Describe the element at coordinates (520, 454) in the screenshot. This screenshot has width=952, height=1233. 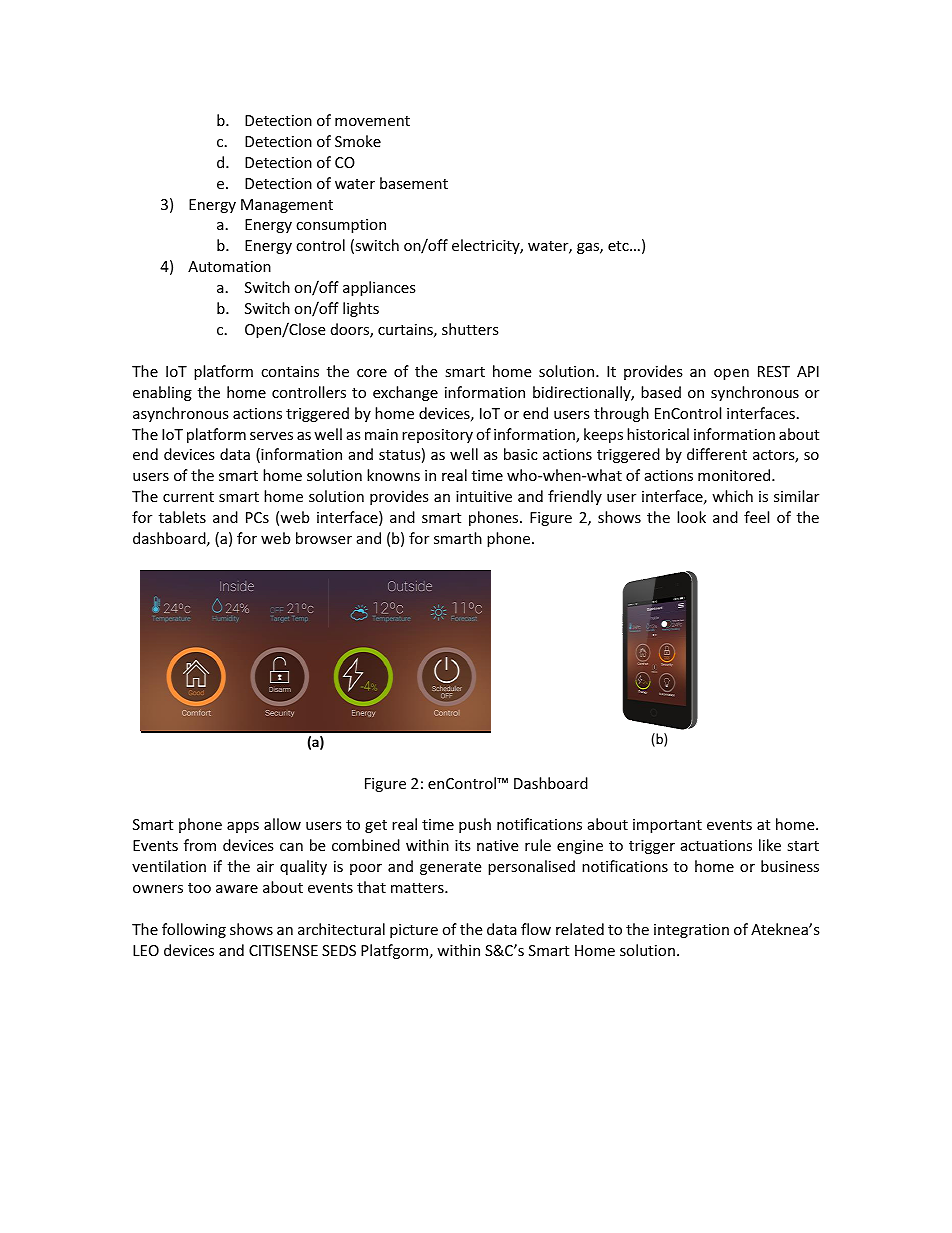
I see `basic` at that location.
